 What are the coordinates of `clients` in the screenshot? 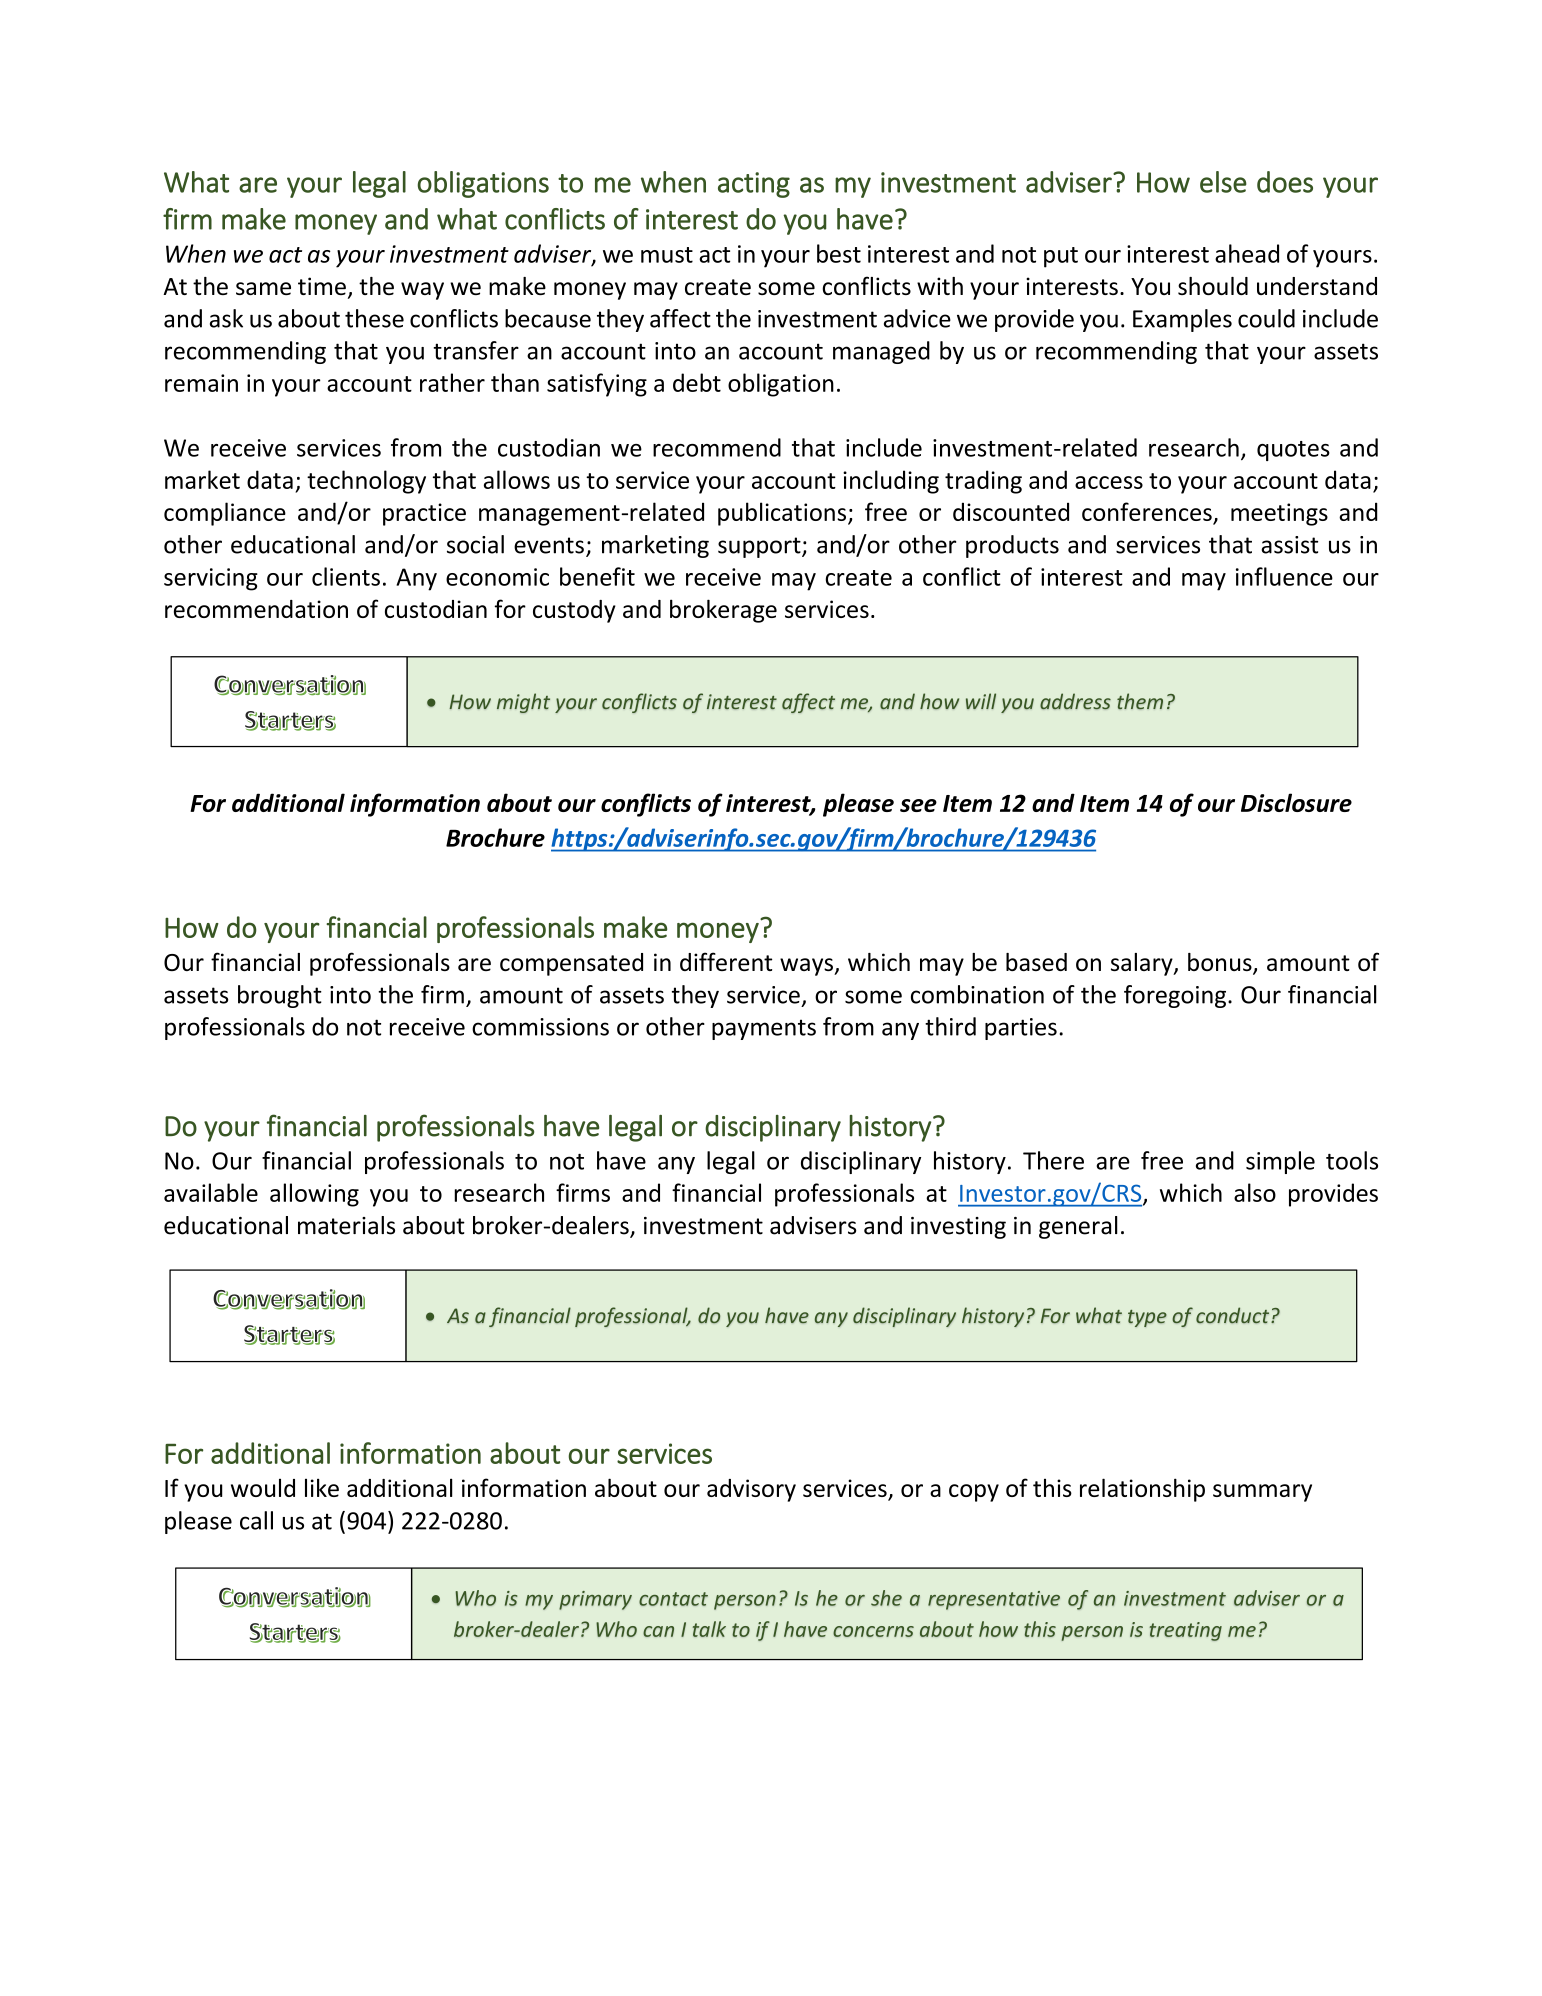 It's located at (346, 576).
